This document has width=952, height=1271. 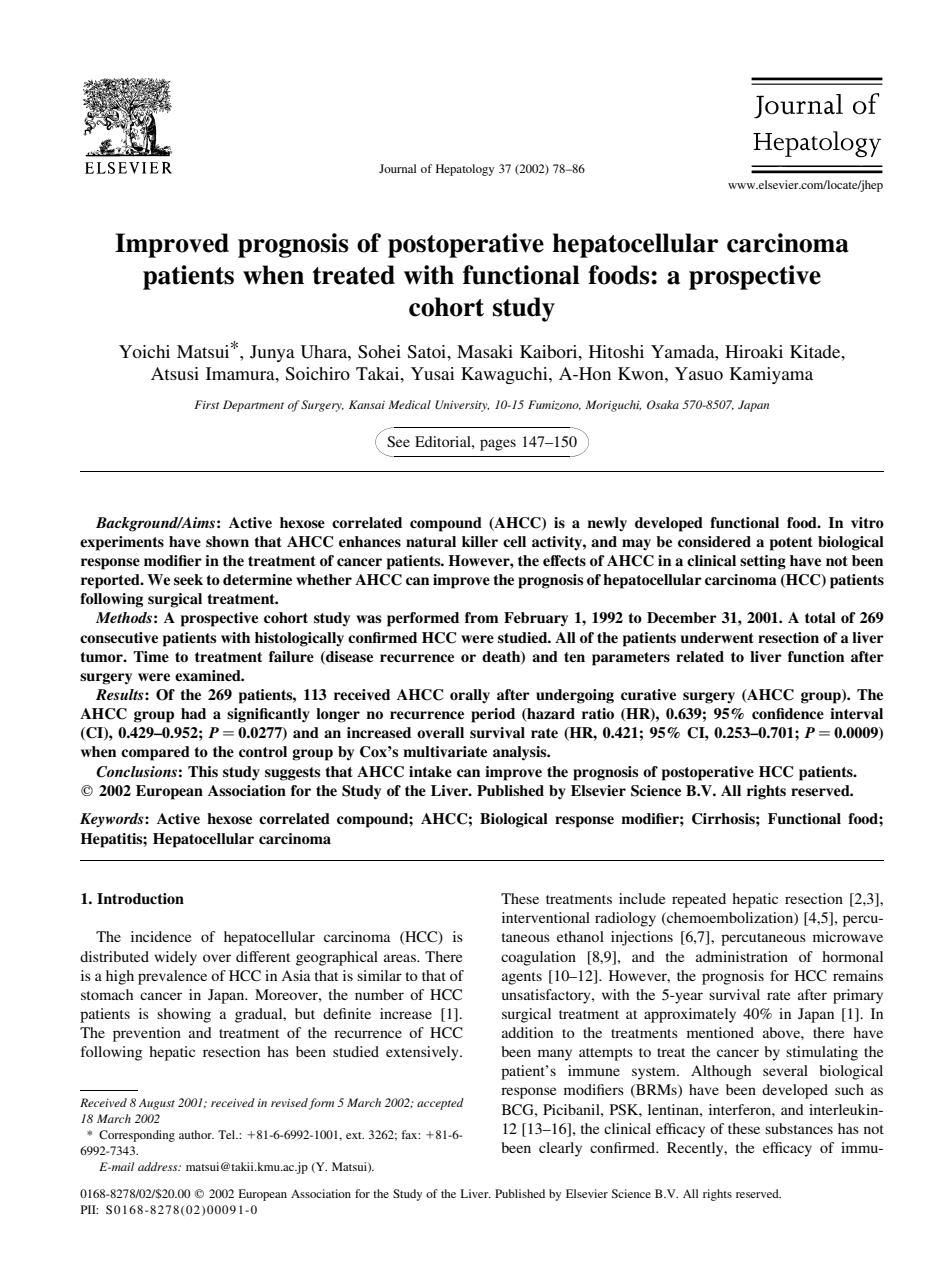 What do you see at coordinates (480, 541) in the document?
I see `killer` at bounding box center [480, 541].
